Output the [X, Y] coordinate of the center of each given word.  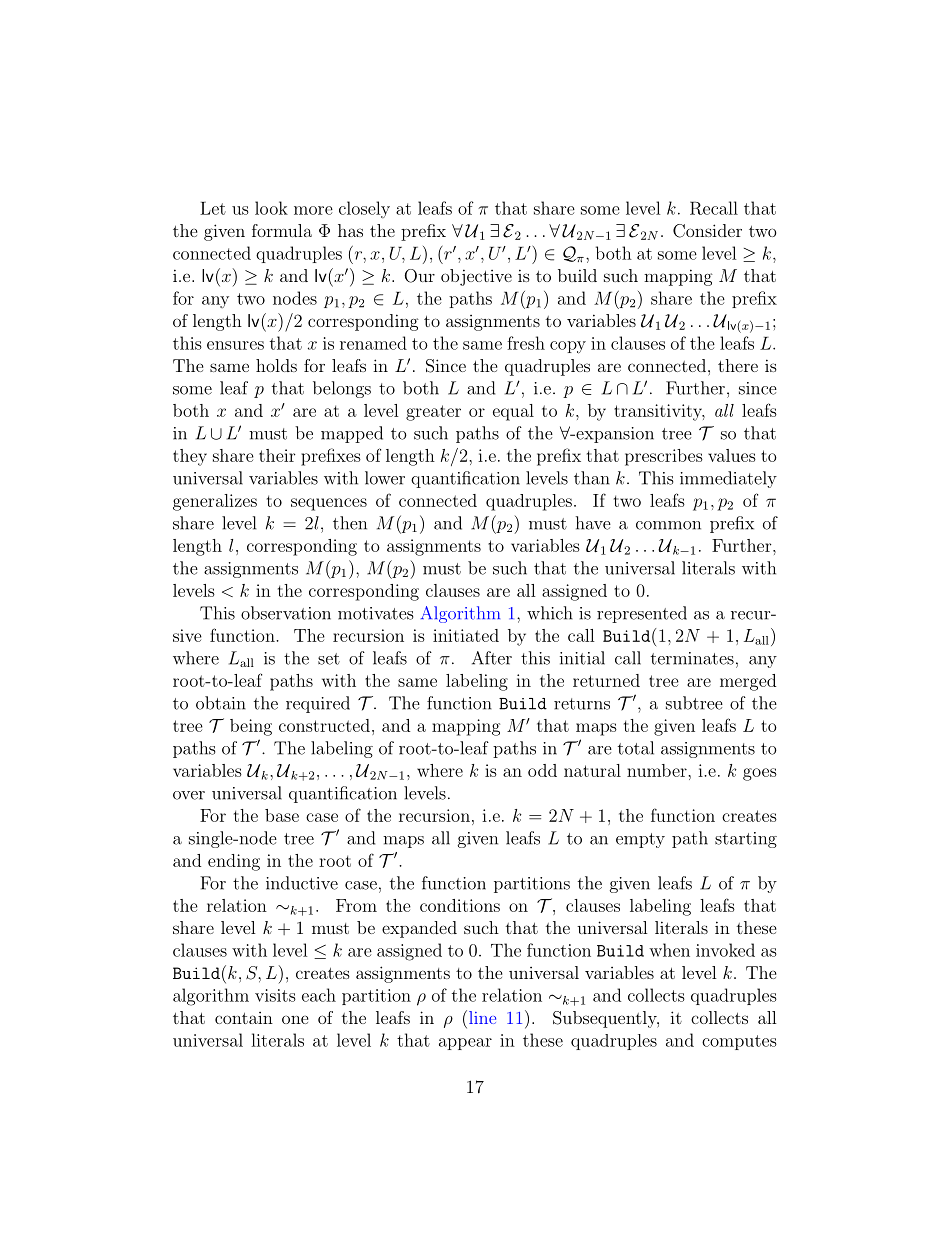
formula [282, 230]
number [658, 770]
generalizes [215, 502]
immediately [728, 479]
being [251, 727]
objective [476, 277]
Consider [707, 231]
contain [244, 1018]
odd [542, 770]
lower [385, 478]
